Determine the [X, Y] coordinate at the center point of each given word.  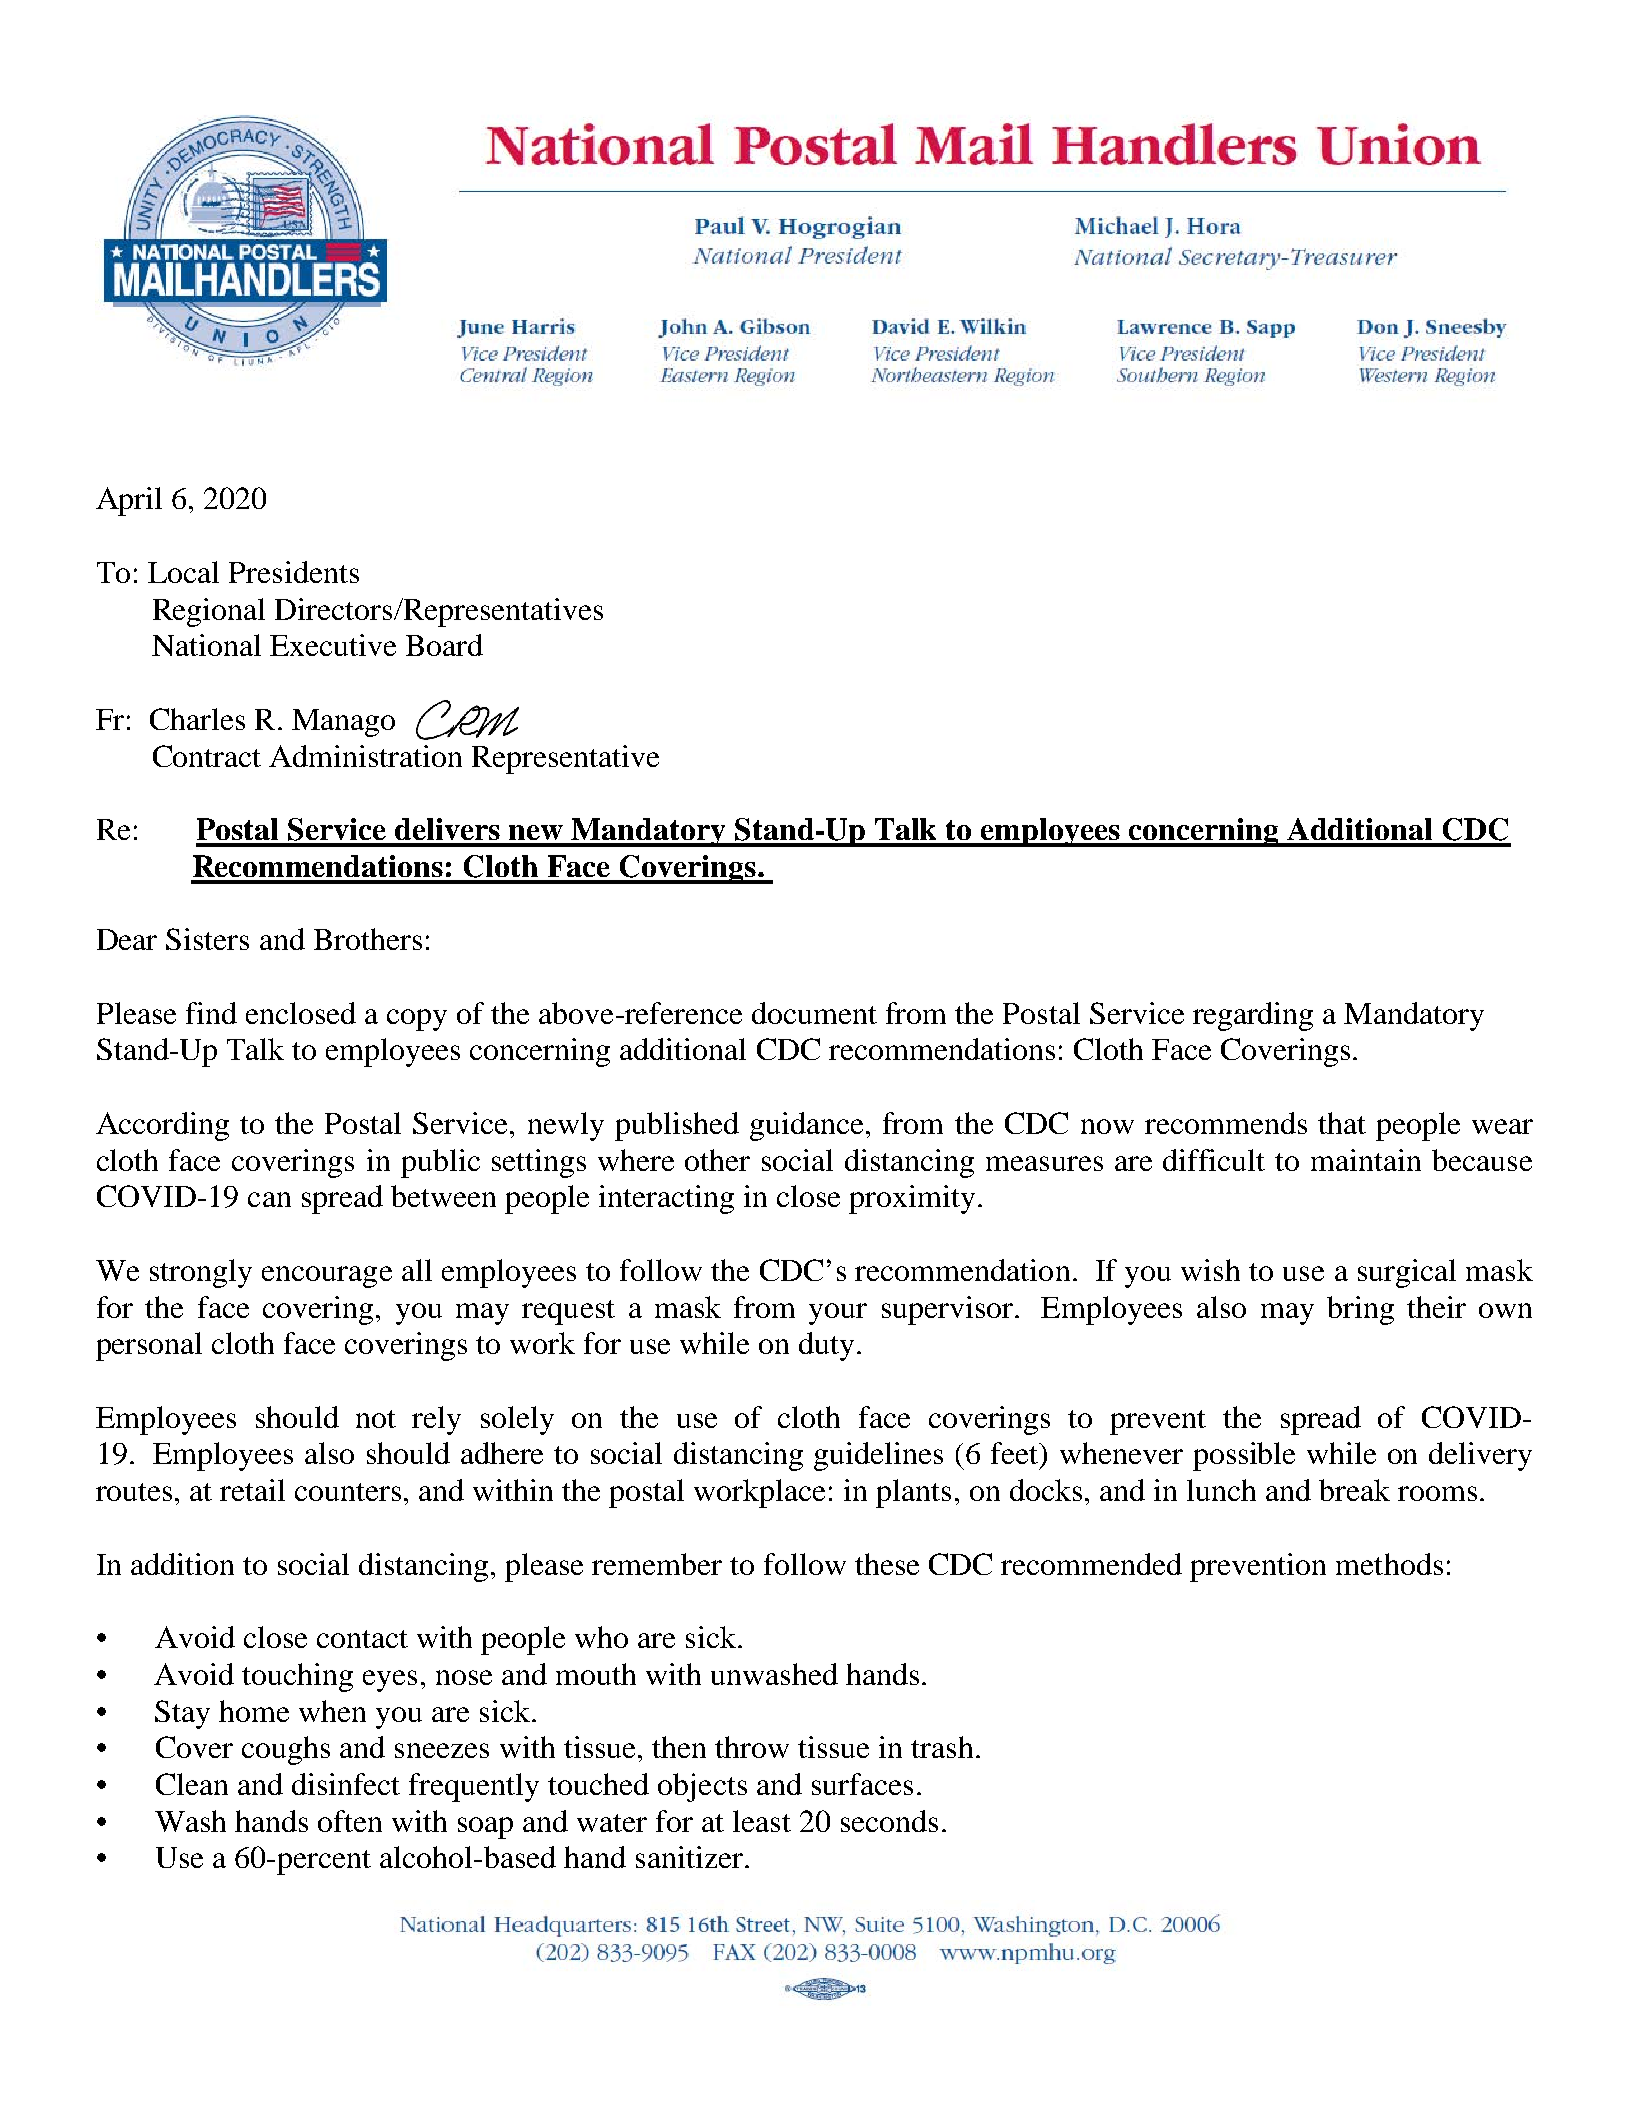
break [1354, 1490]
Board [444, 645]
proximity [912, 1199]
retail [252, 1490]
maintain [1366, 1160]
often [350, 1821]
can [269, 1199]
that [1342, 1123]
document [814, 1013]
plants [913, 1493]
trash [942, 1747]
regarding [1253, 1016]
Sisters [207, 939]
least [762, 1821]
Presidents [294, 572]
